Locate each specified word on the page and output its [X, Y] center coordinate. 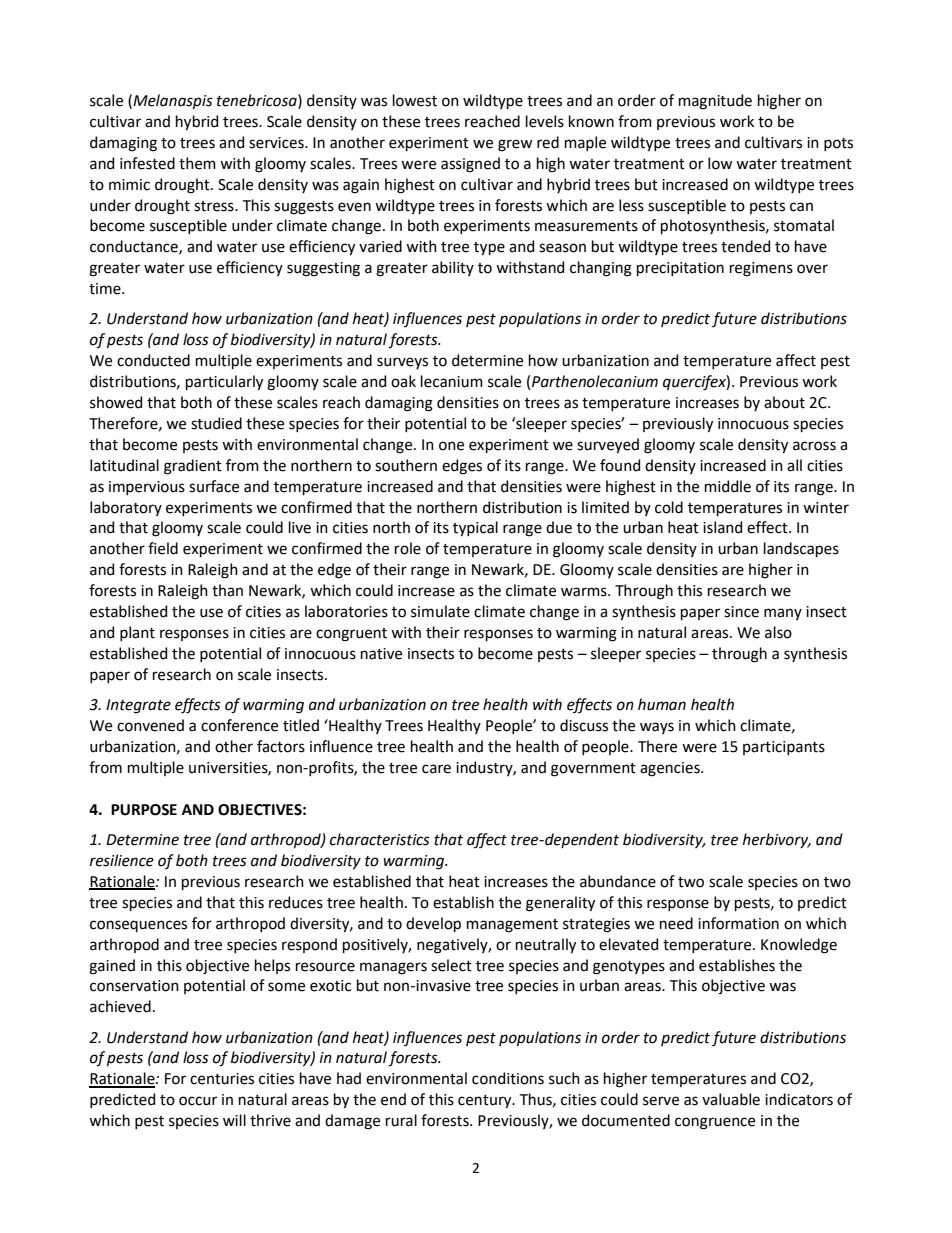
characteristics [380, 839]
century [486, 1102]
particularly [224, 383]
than [227, 590]
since [741, 612]
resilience [122, 860]
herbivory [777, 840]
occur [198, 1101]
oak [403, 381]
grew [515, 145]
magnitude [715, 102]
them [197, 163]
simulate [440, 611]
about [784, 402]
